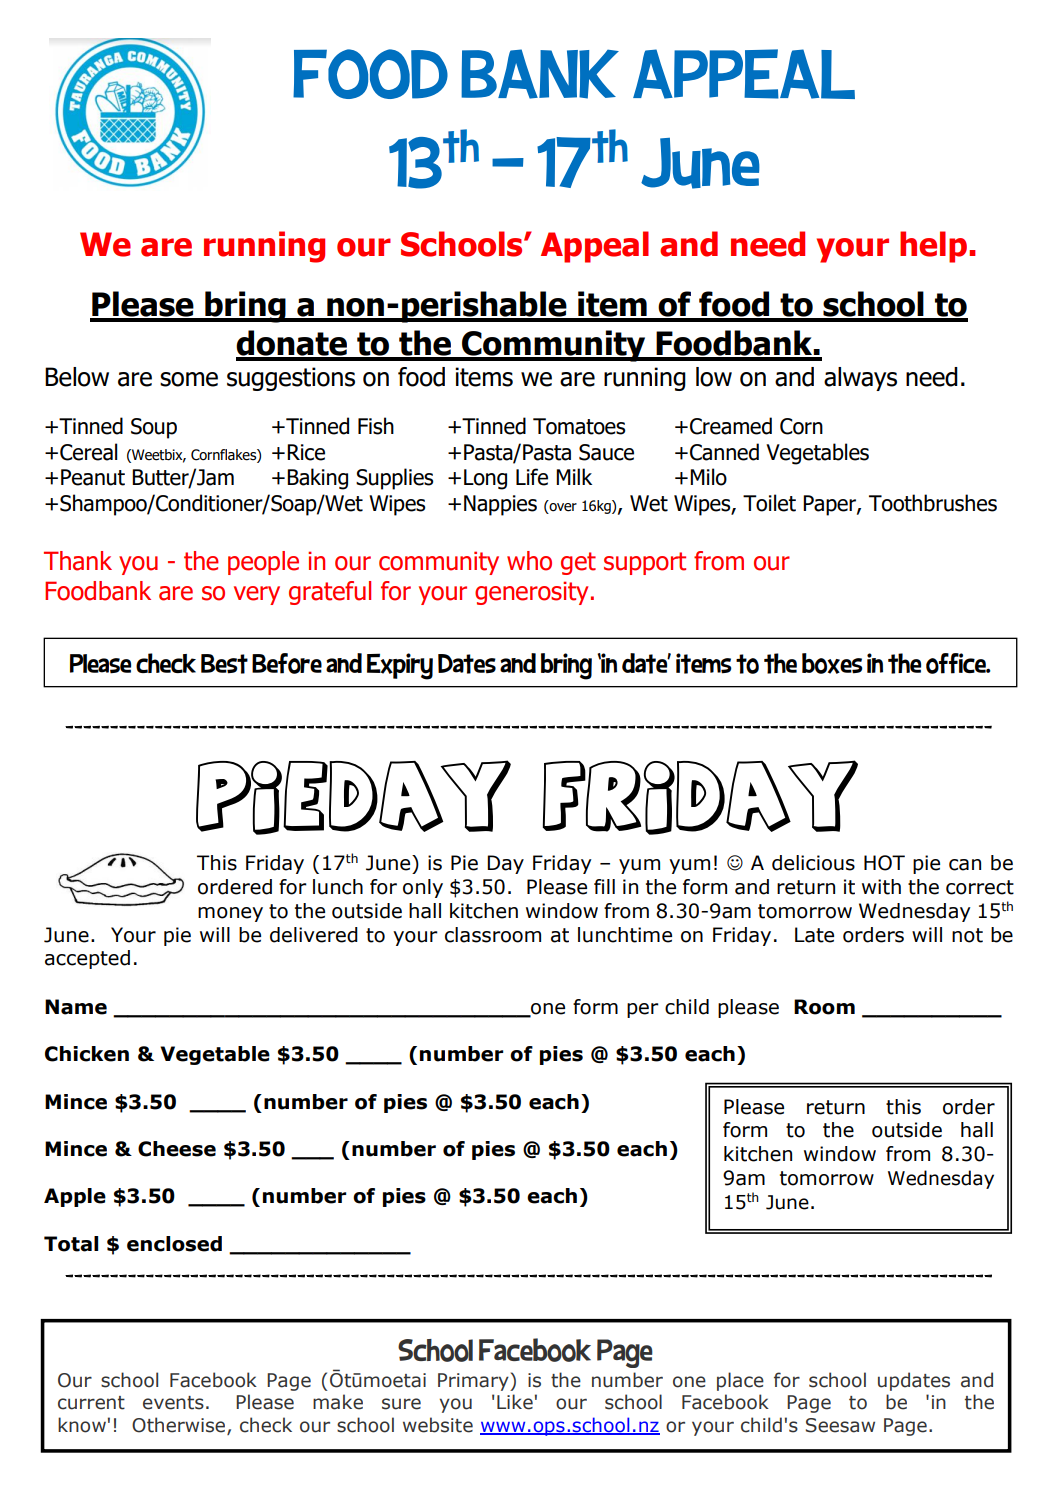 The width and height of the document is (1058, 1495). I want to click on HOT, so click(884, 863).
